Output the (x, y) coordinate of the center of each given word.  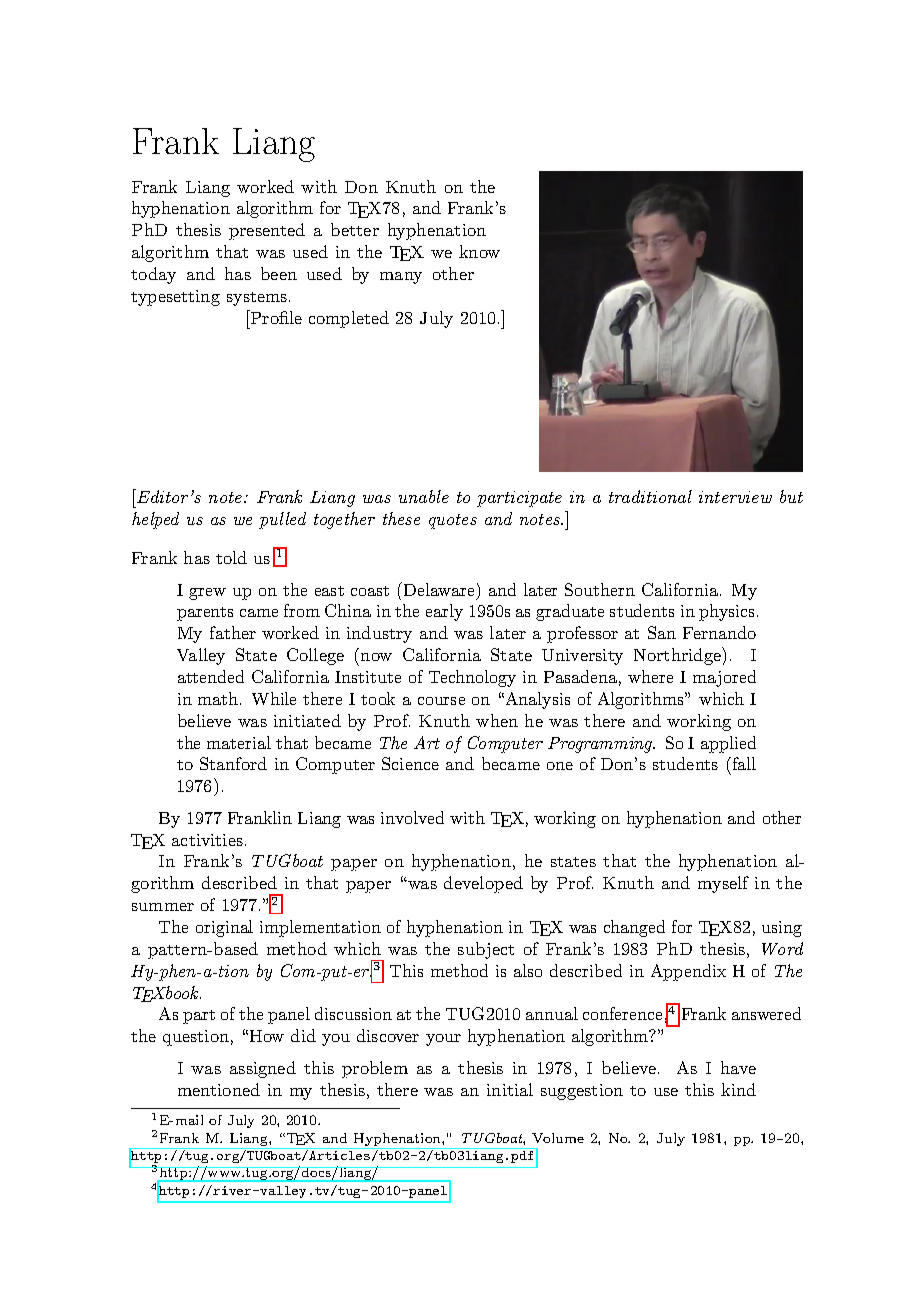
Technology (472, 678)
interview (735, 497)
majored (724, 678)
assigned (263, 1069)
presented (267, 231)
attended (211, 676)
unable (424, 496)
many (401, 278)
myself (723, 884)
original (224, 928)
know (479, 251)
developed (483, 884)
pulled (282, 520)
